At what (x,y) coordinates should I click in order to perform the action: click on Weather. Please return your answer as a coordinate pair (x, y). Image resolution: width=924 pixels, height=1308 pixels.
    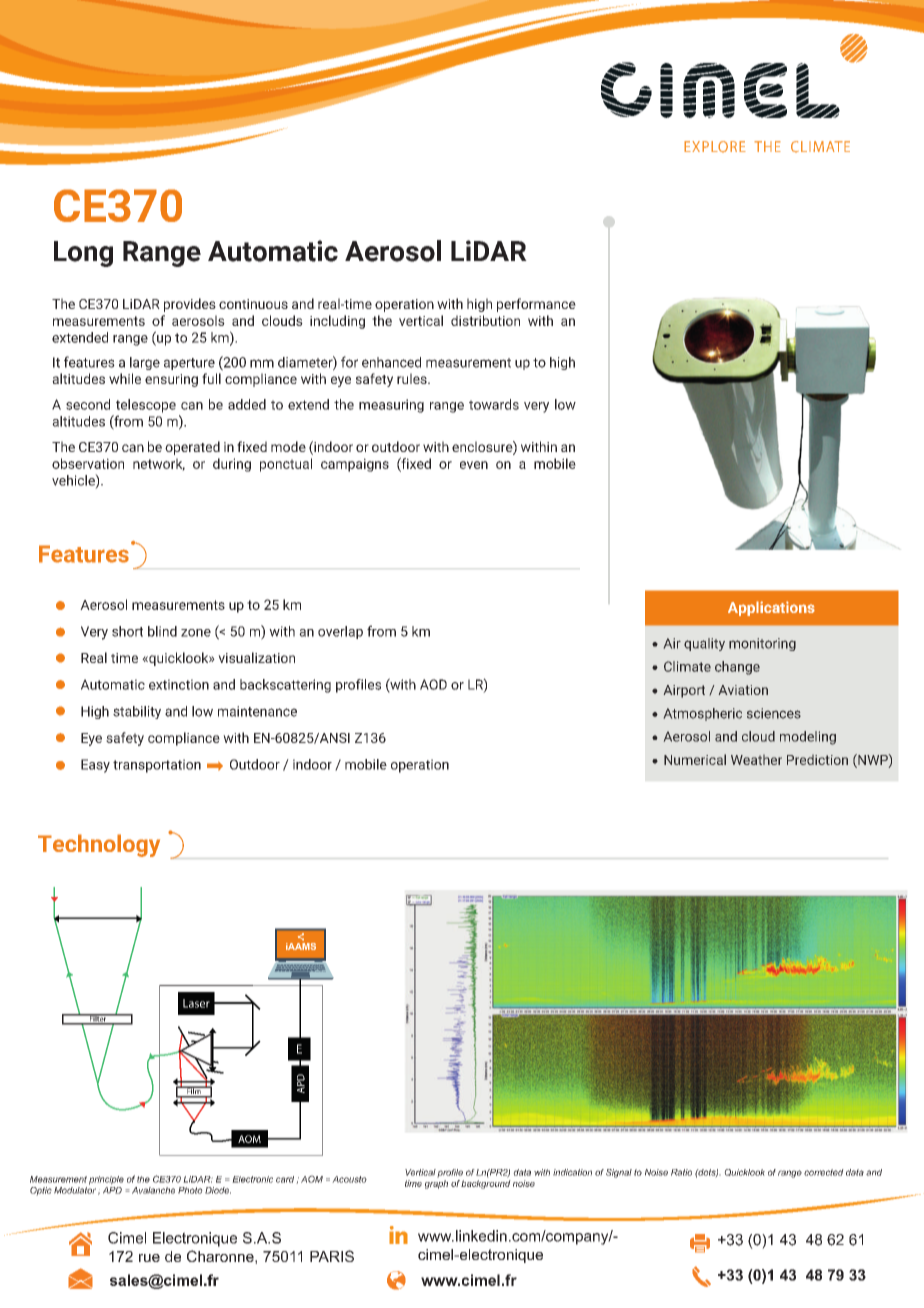
    Looking at the image, I should click on (756, 760).
